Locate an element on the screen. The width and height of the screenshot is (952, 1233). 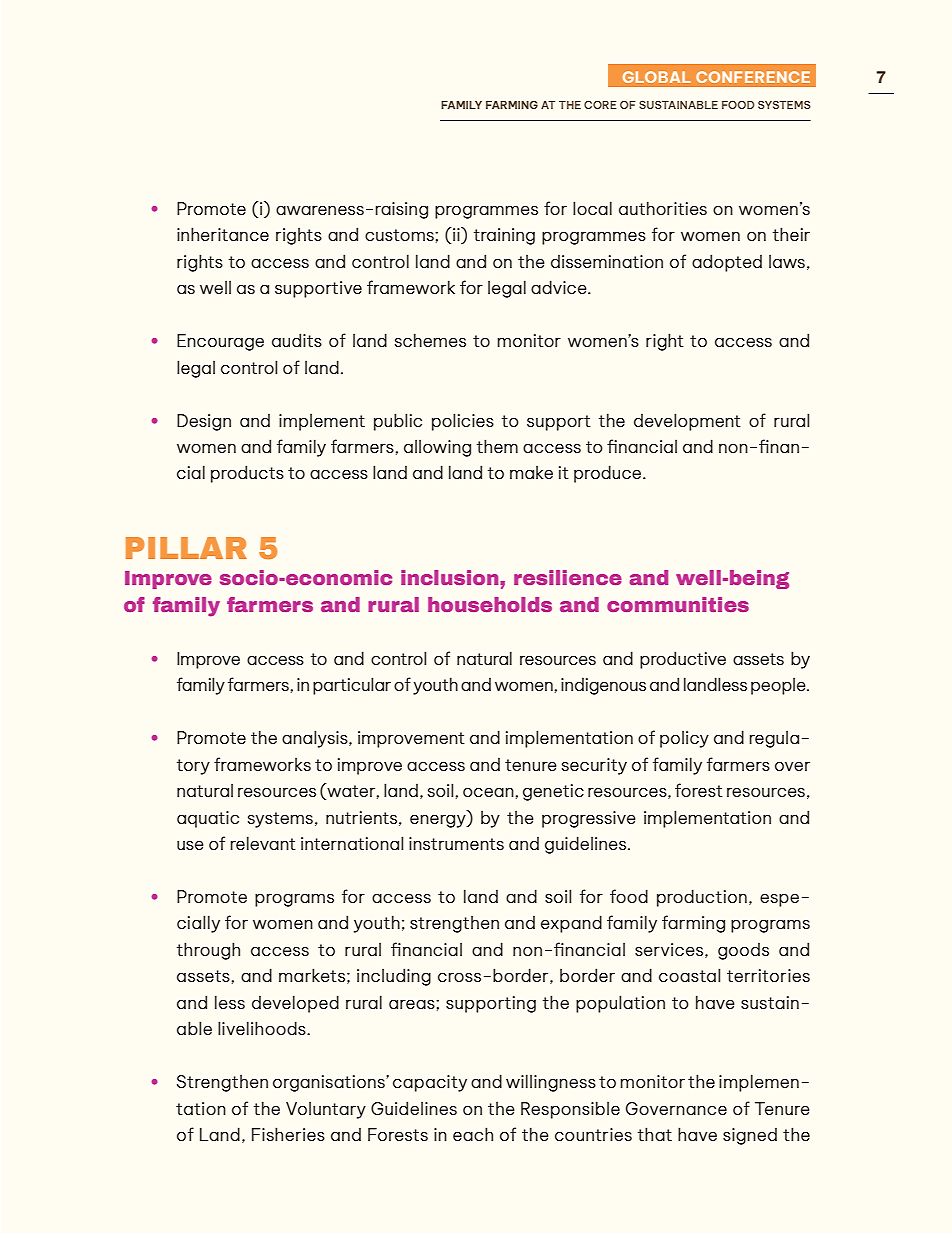
each is located at coordinates (473, 1134).
